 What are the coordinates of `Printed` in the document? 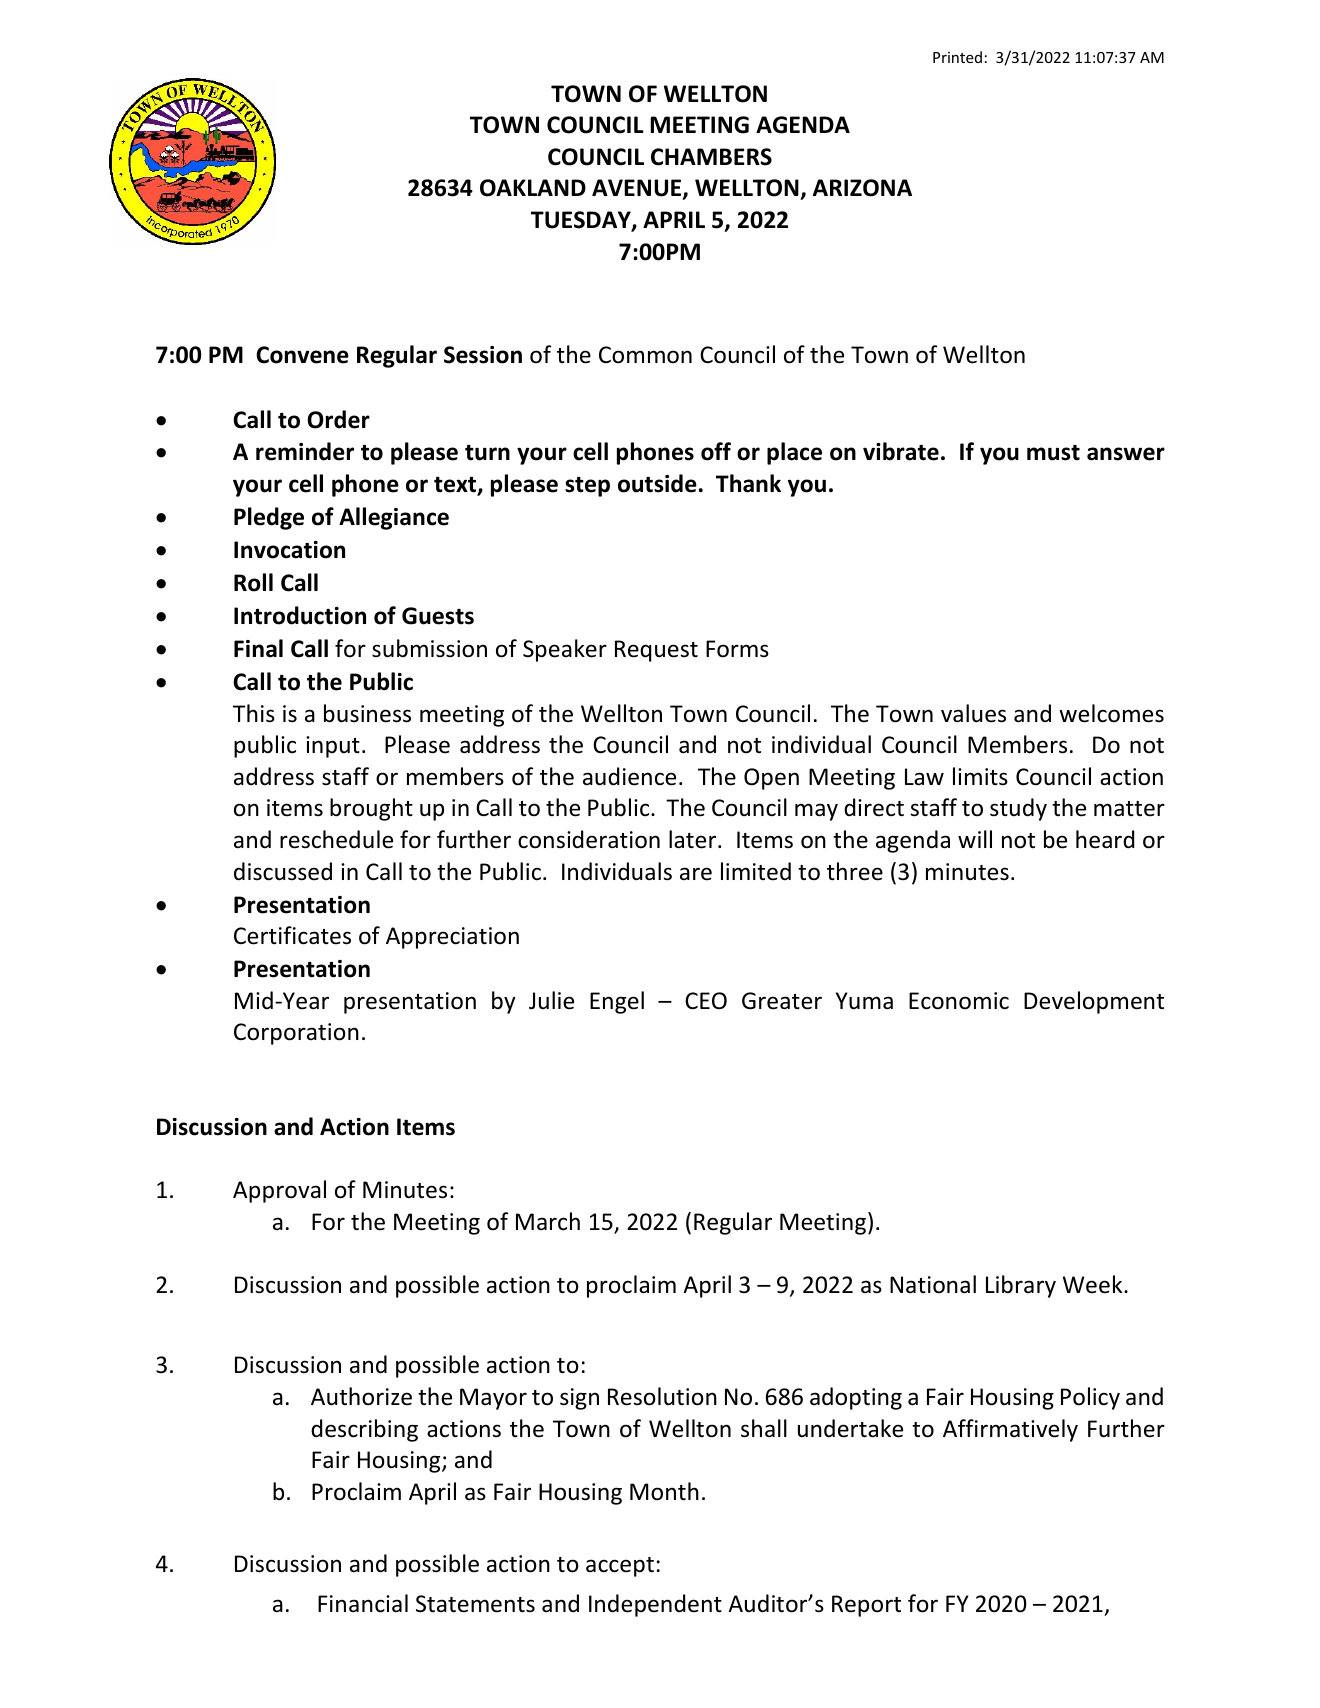 It's located at (957, 57).
